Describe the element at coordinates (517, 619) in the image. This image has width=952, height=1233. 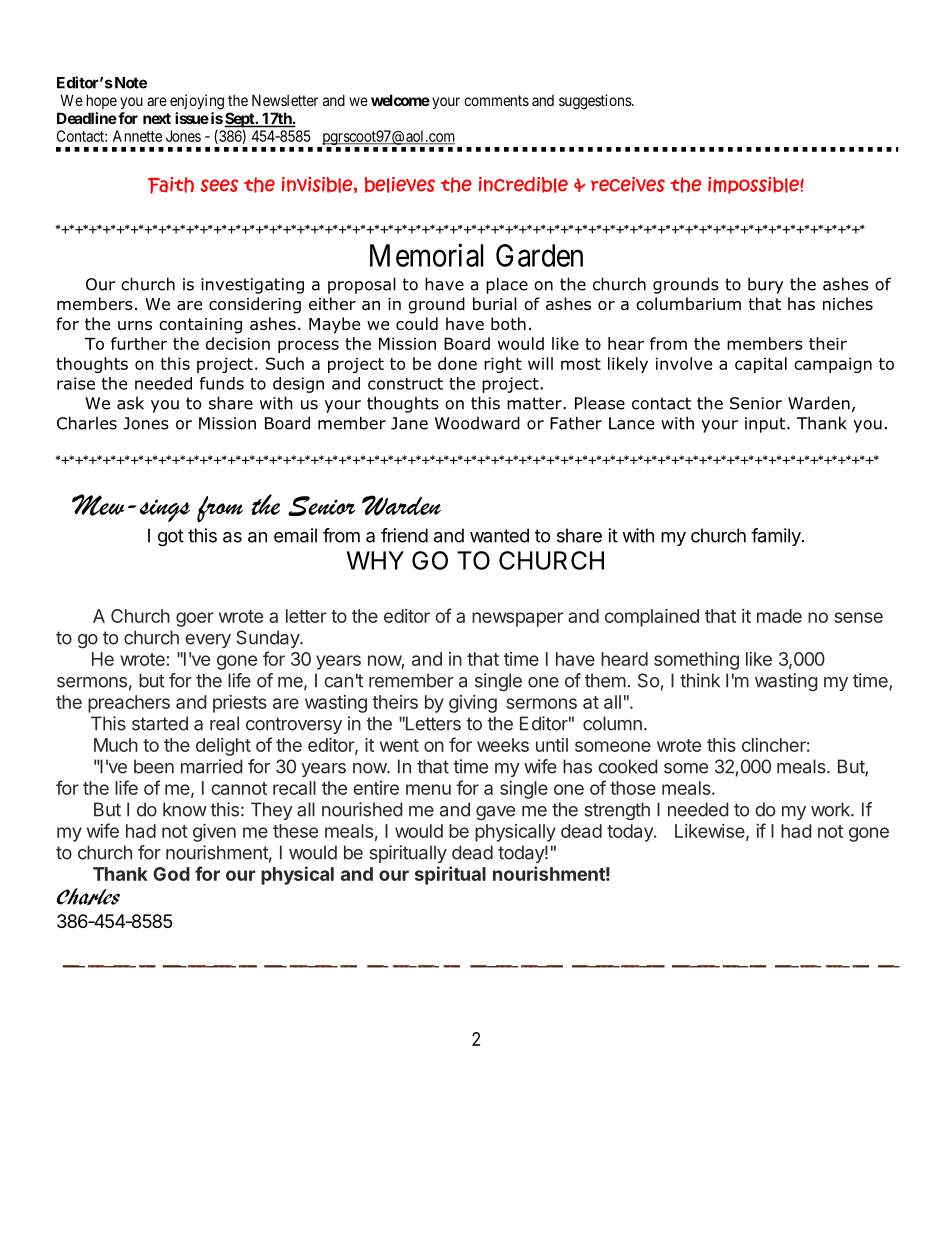
I see `newspaper` at that location.
